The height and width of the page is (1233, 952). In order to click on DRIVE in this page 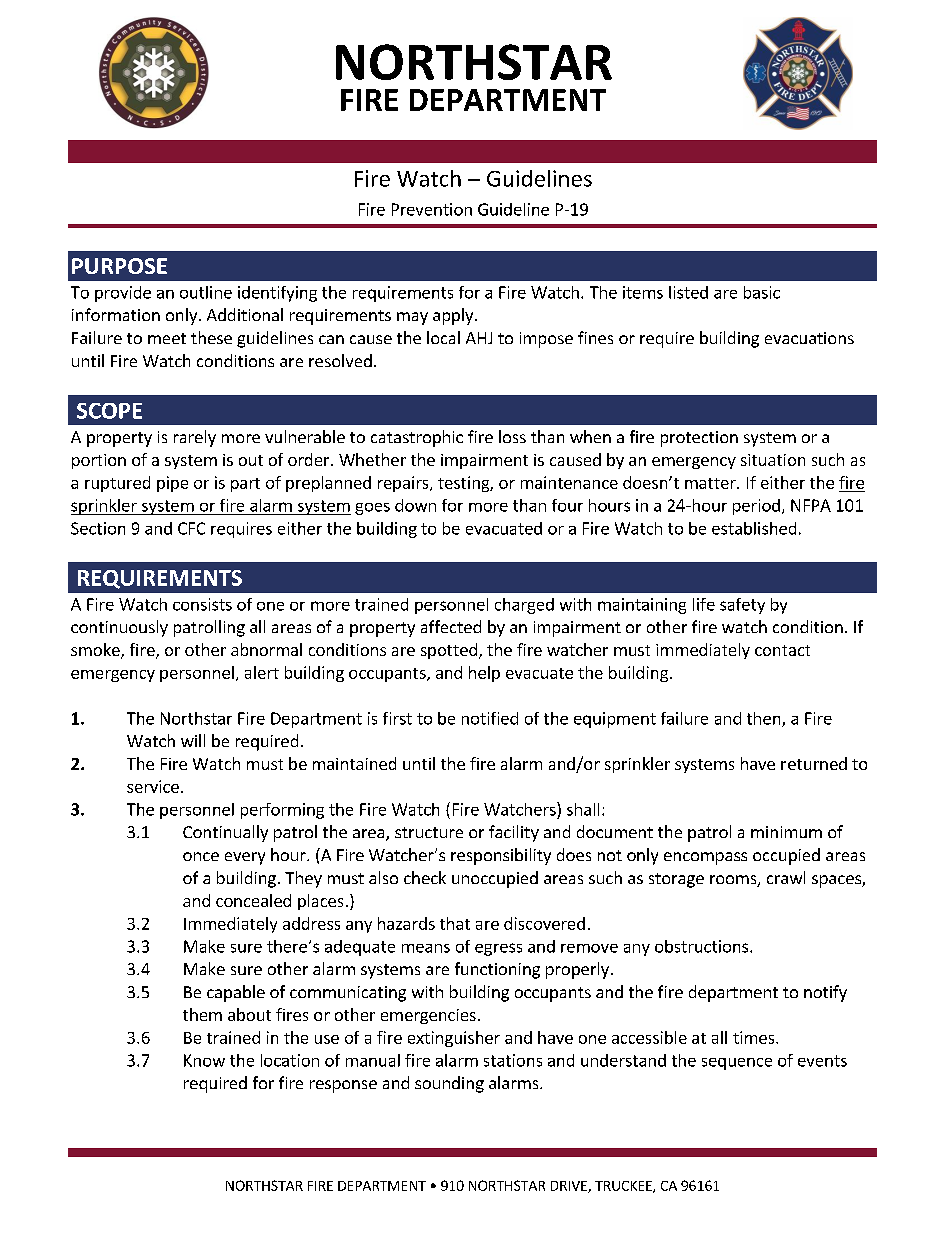, I will do `click(570, 1187)`.
